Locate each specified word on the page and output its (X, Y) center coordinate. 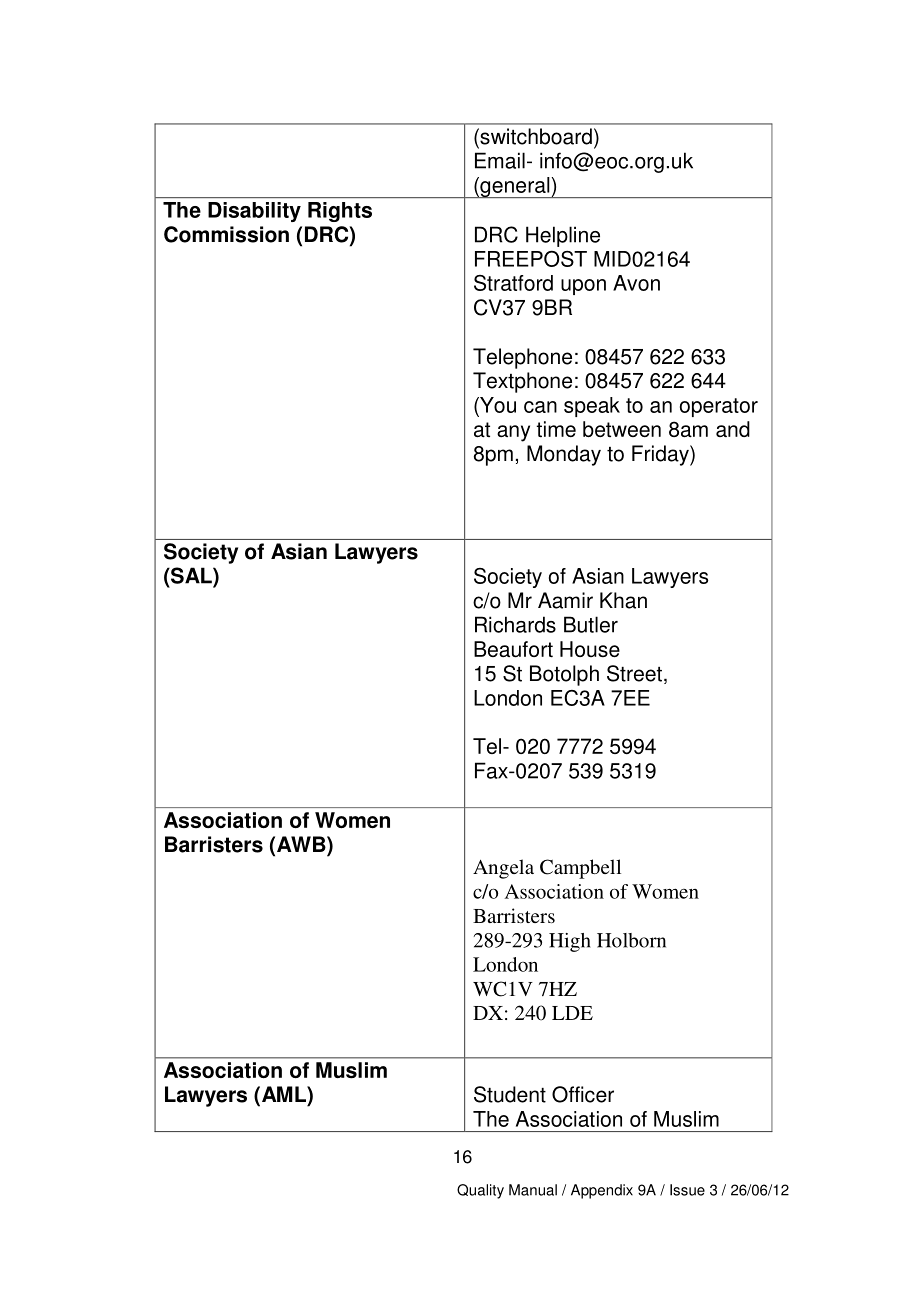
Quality (480, 1191)
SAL (191, 575)
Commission (226, 234)
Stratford (513, 283)
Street (634, 673)
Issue (687, 1190)
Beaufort (513, 649)
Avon (636, 283)
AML (285, 1094)
